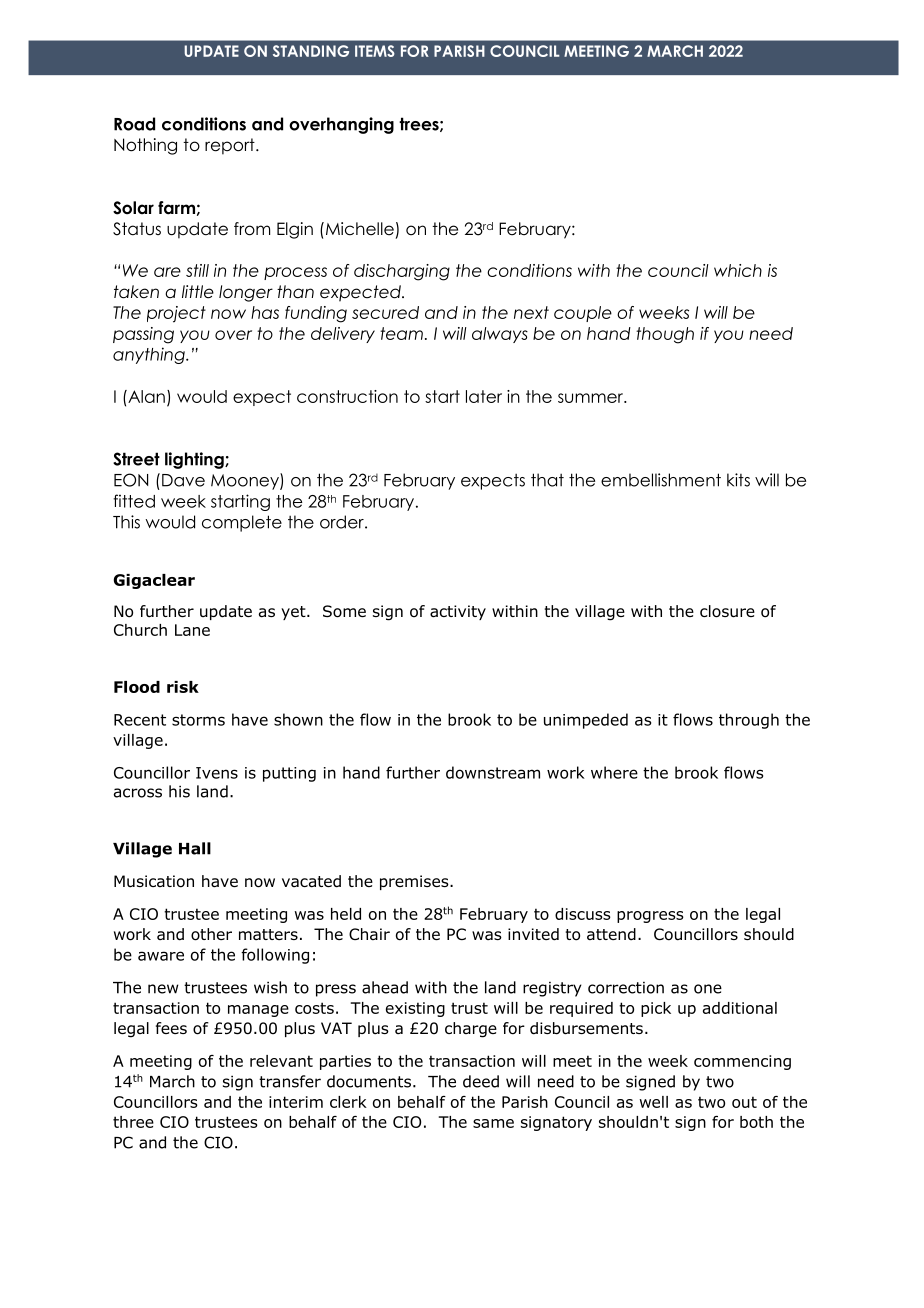  I want to click on well, so click(653, 1102).
